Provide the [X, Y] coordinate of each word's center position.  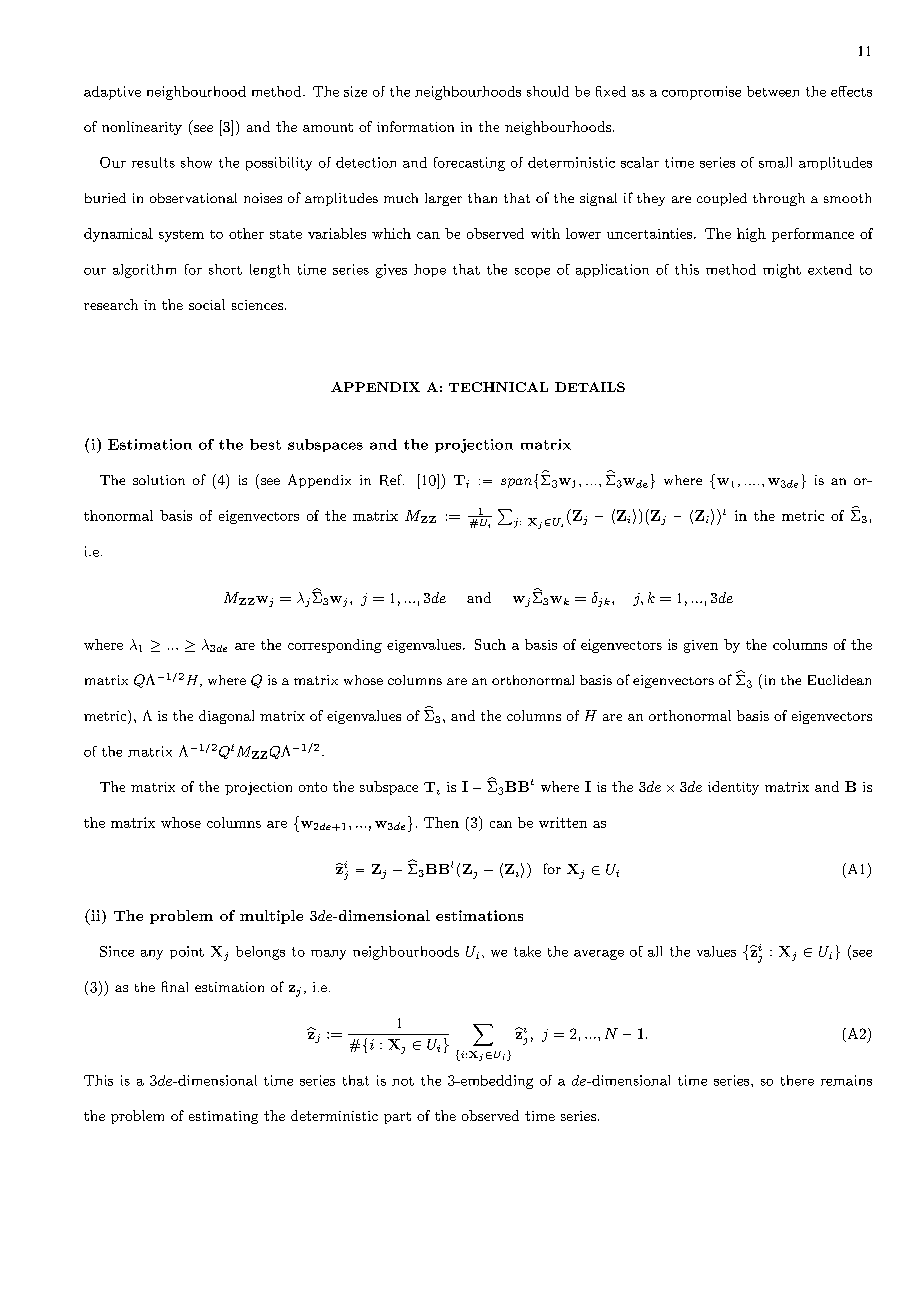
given [701, 646]
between [773, 91]
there [797, 1080]
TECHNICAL [498, 387]
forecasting [469, 164]
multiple [271, 917]
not [403, 1081]
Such [490, 644]
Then [441, 822]
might [782, 271]
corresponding [335, 646]
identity [733, 788]
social [207, 304]
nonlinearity [142, 128]
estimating [223, 1117]
